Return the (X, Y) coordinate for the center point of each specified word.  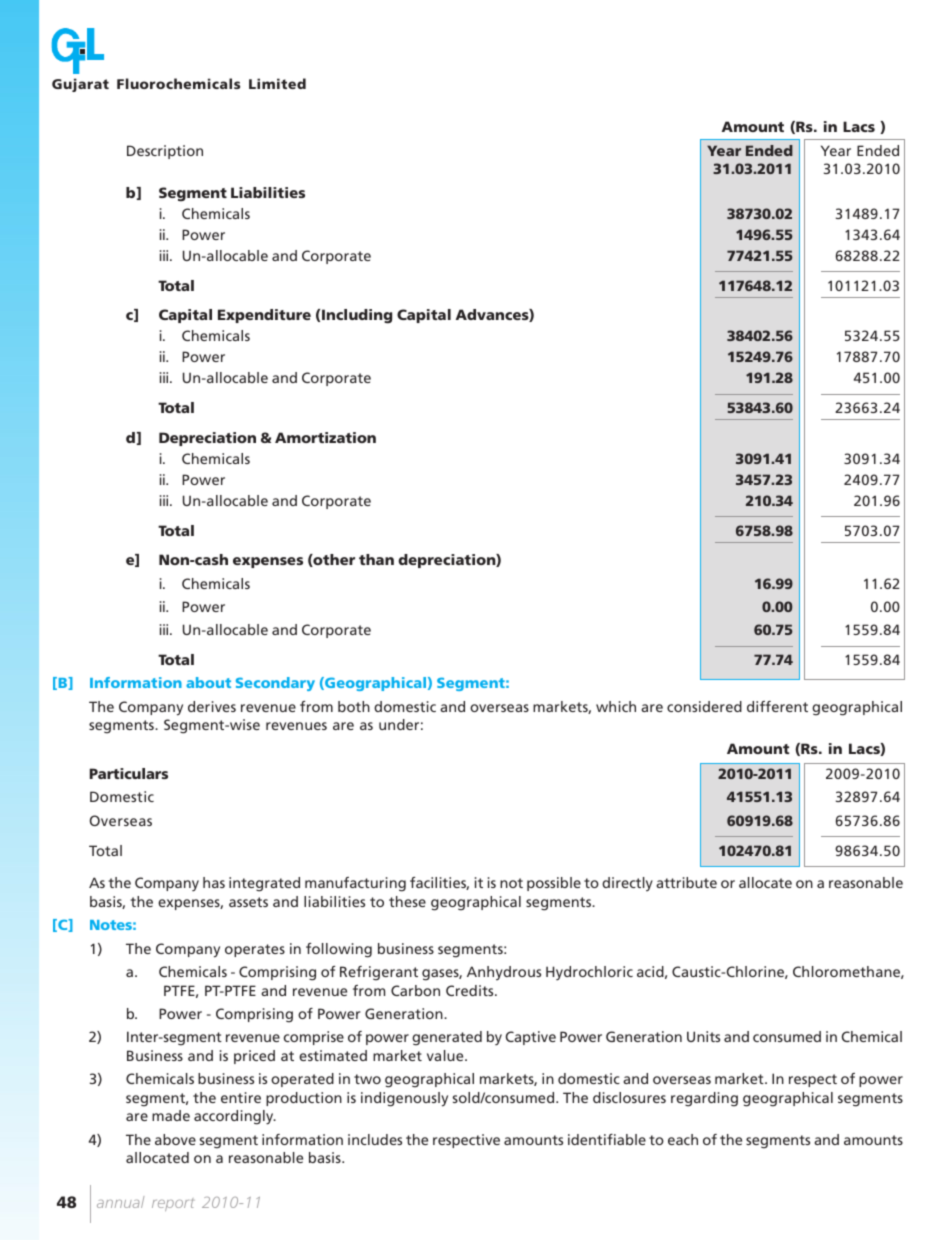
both (354, 706)
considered (704, 706)
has (214, 882)
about (208, 682)
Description (165, 152)
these (407, 901)
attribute (686, 882)
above (175, 1139)
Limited (277, 83)
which (616, 706)
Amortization (325, 437)
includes (375, 1139)
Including (357, 316)
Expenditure (264, 316)
